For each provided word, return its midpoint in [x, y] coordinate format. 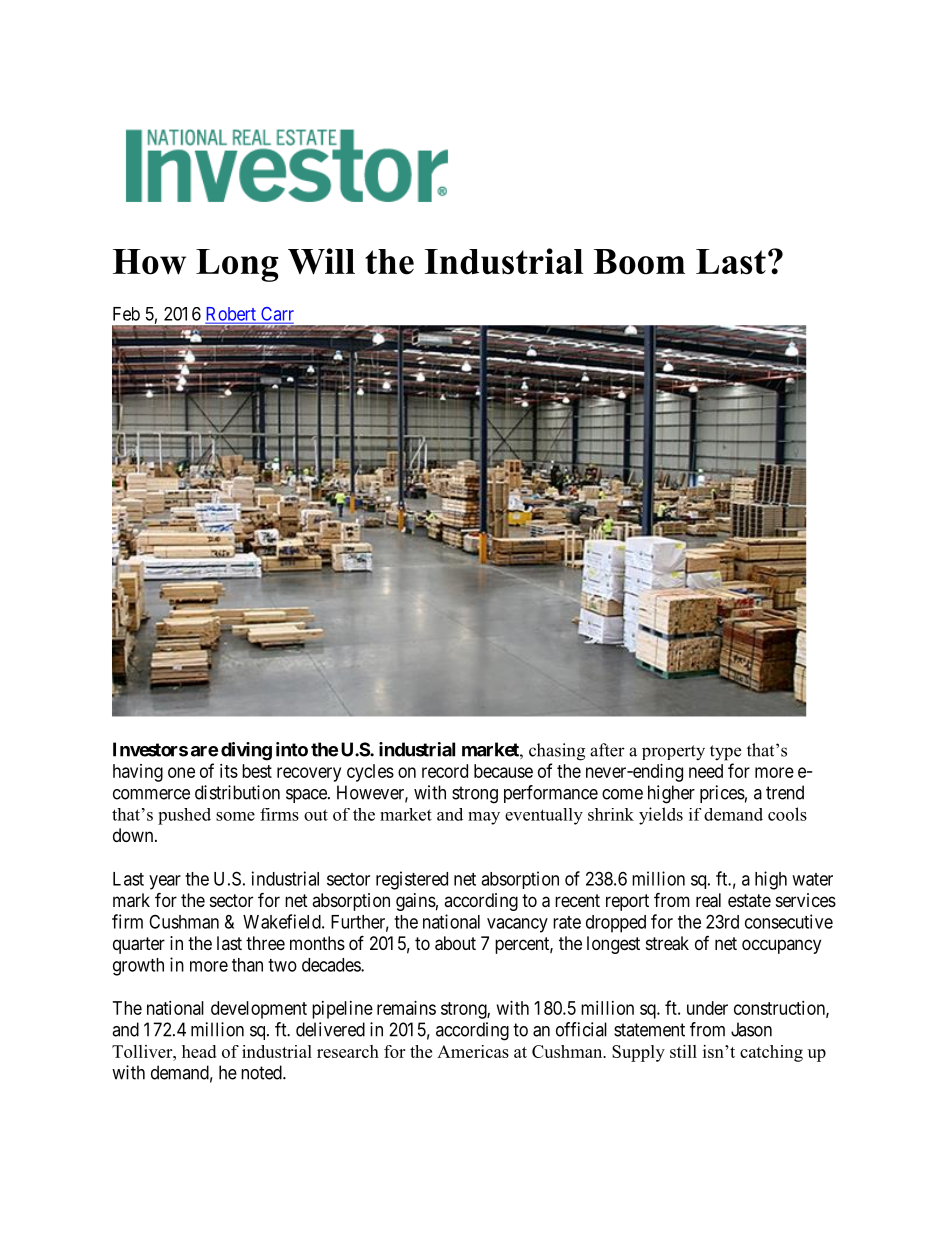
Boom [639, 262]
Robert [232, 315]
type [725, 753]
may [484, 818]
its [229, 771]
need [706, 771]
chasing [557, 752]
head [199, 1051]
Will [321, 261]
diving [246, 751]
